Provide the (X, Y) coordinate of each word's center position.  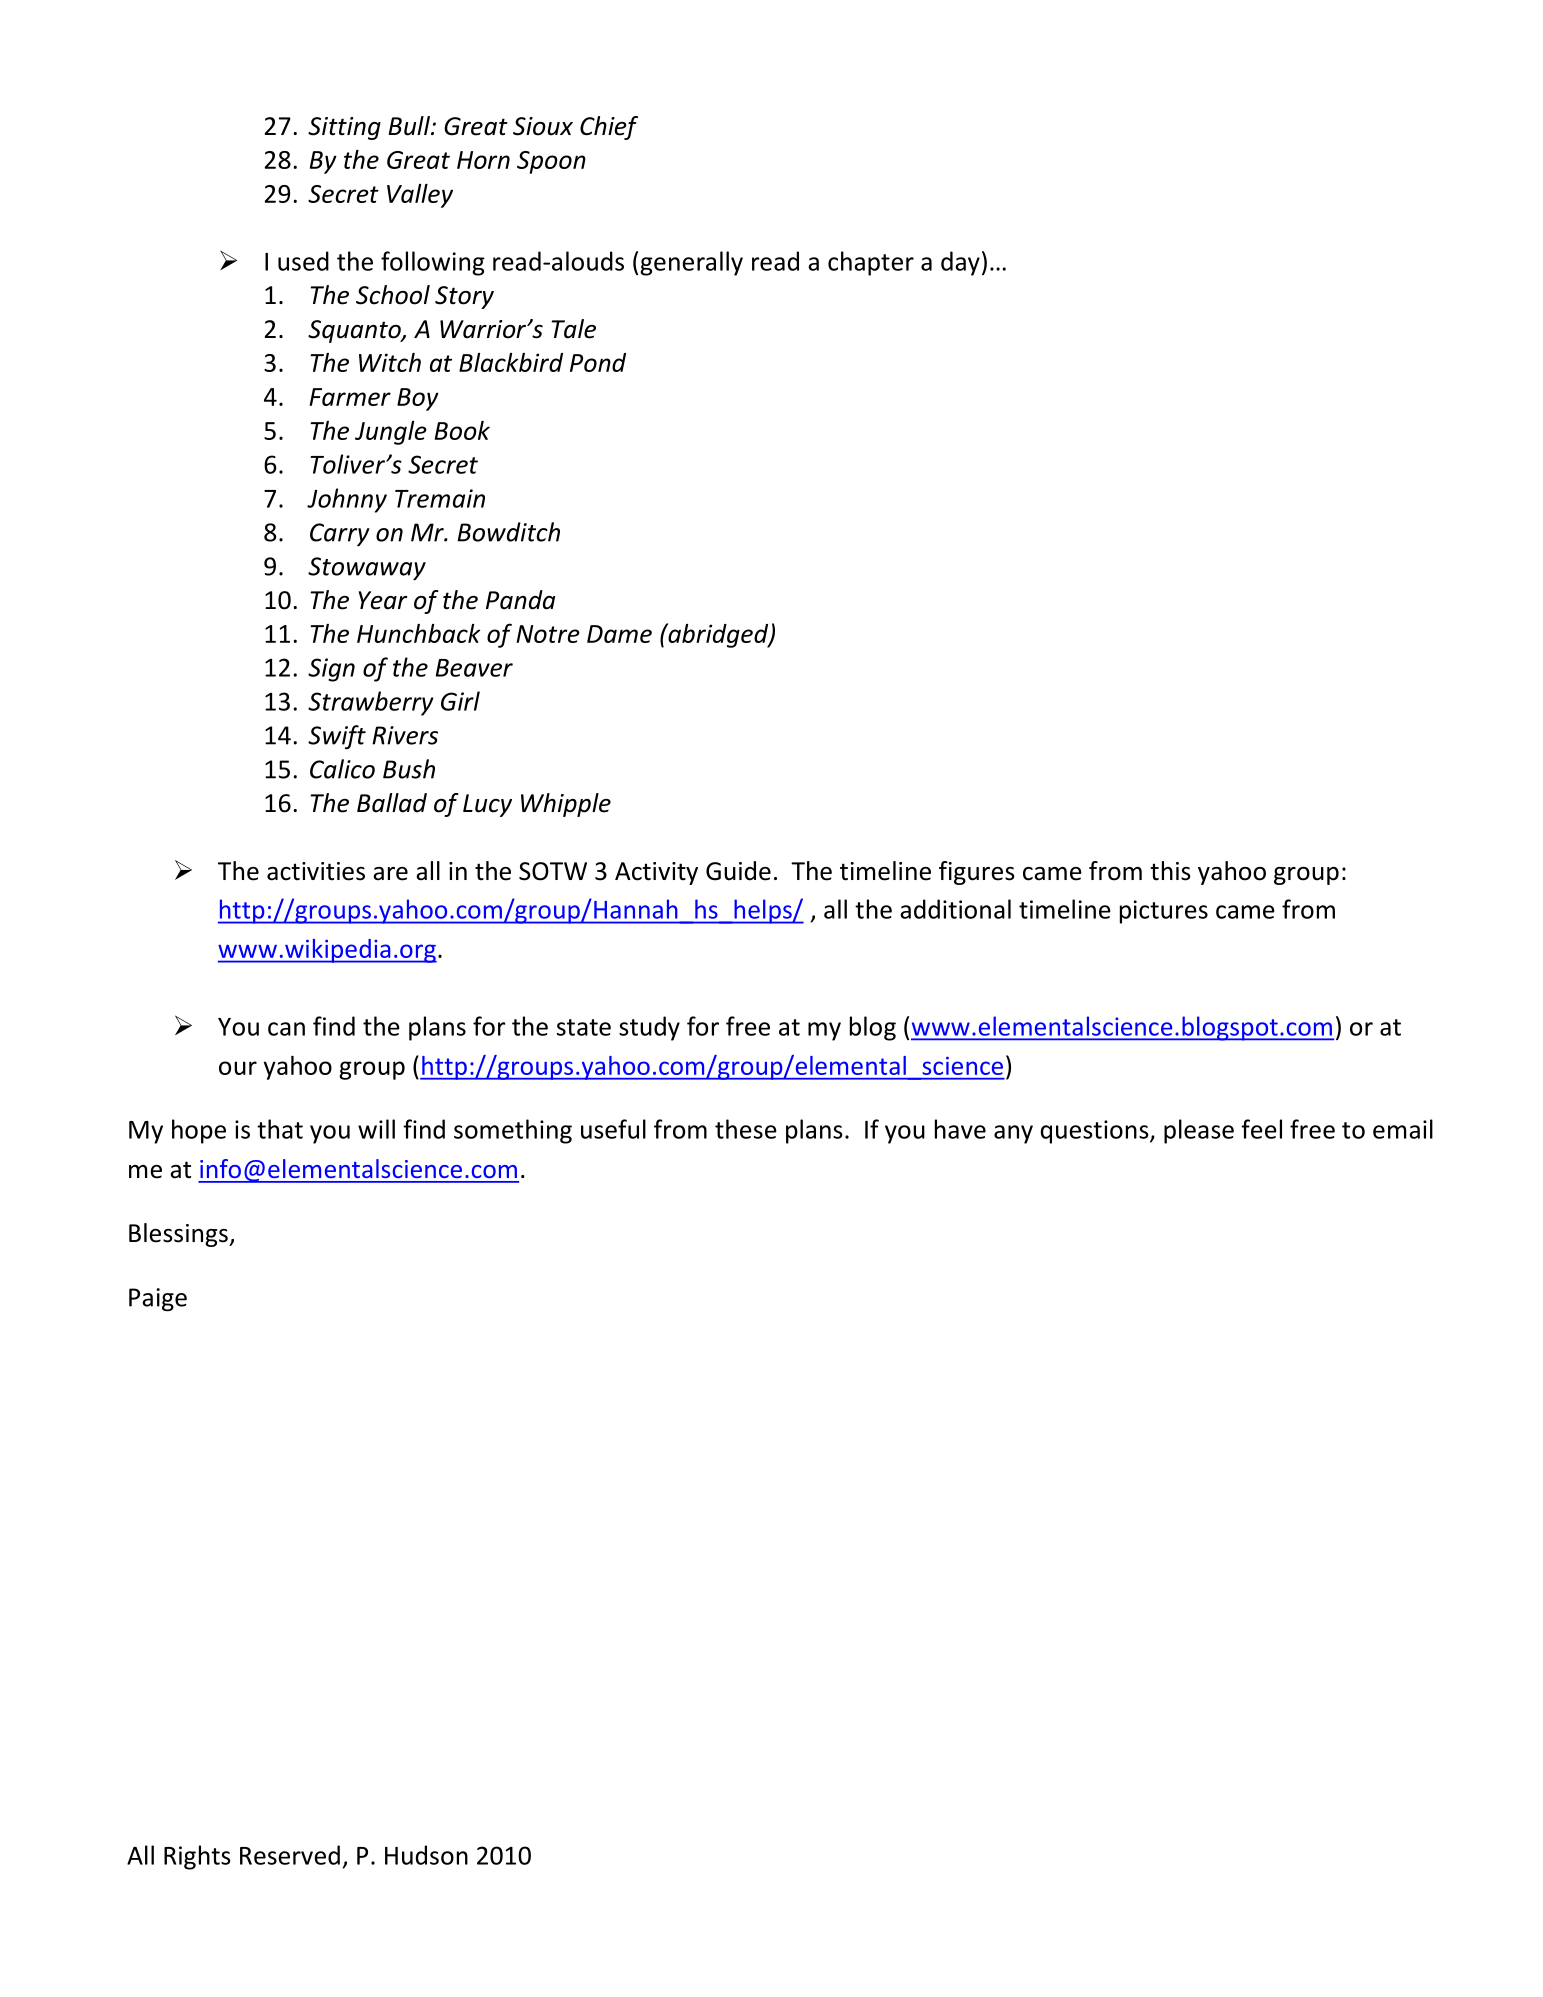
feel (1261, 1129)
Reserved (290, 1855)
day (960, 263)
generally (691, 263)
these (746, 1129)
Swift (337, 737)
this (1170, 871)
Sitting (344, 128)
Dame (619, 634)
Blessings (179, 1235)
